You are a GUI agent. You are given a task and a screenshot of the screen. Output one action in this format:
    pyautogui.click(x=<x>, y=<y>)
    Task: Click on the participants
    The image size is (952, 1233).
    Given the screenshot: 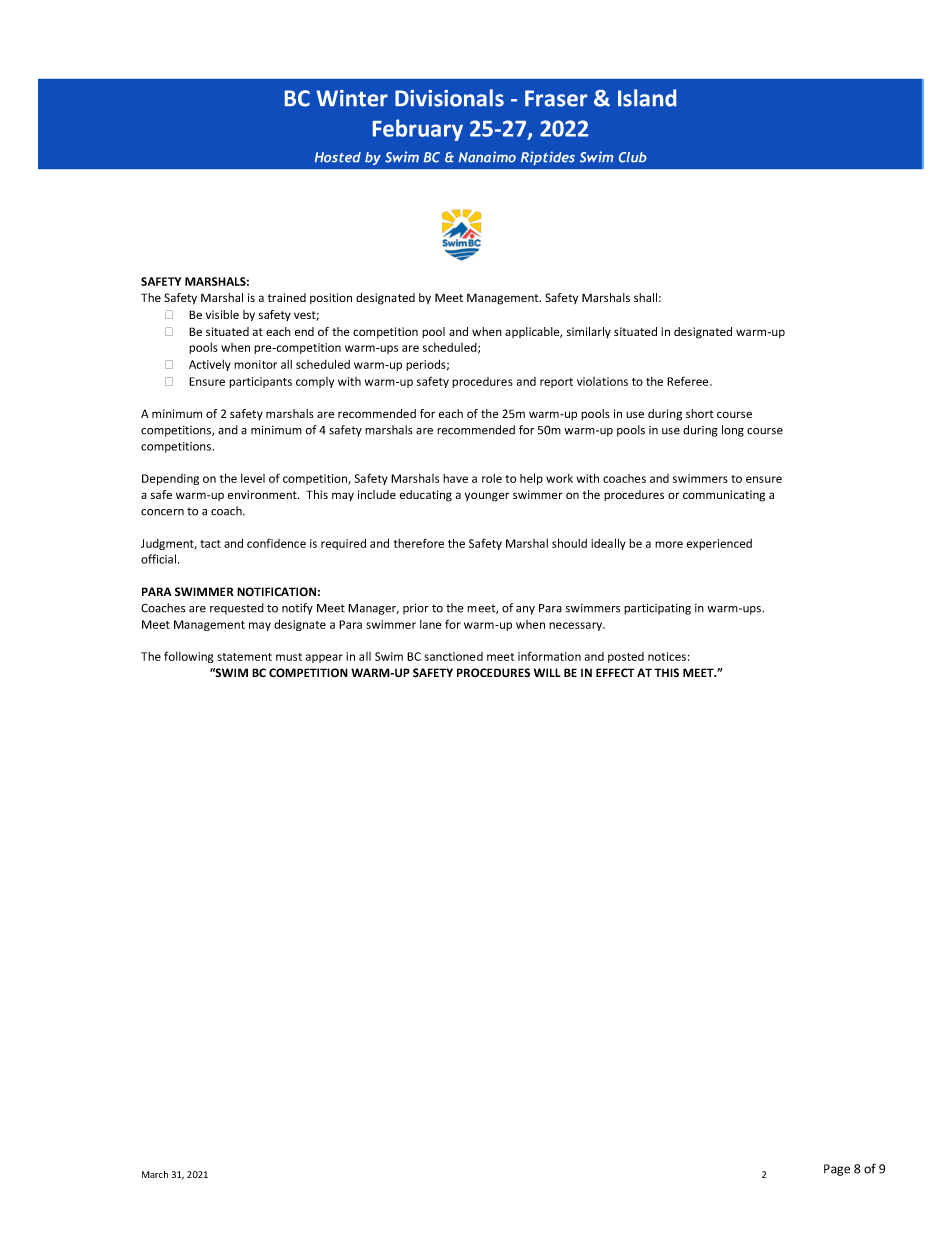 What is the action you would take?
    pyautogui.click(x=260, y=382)
